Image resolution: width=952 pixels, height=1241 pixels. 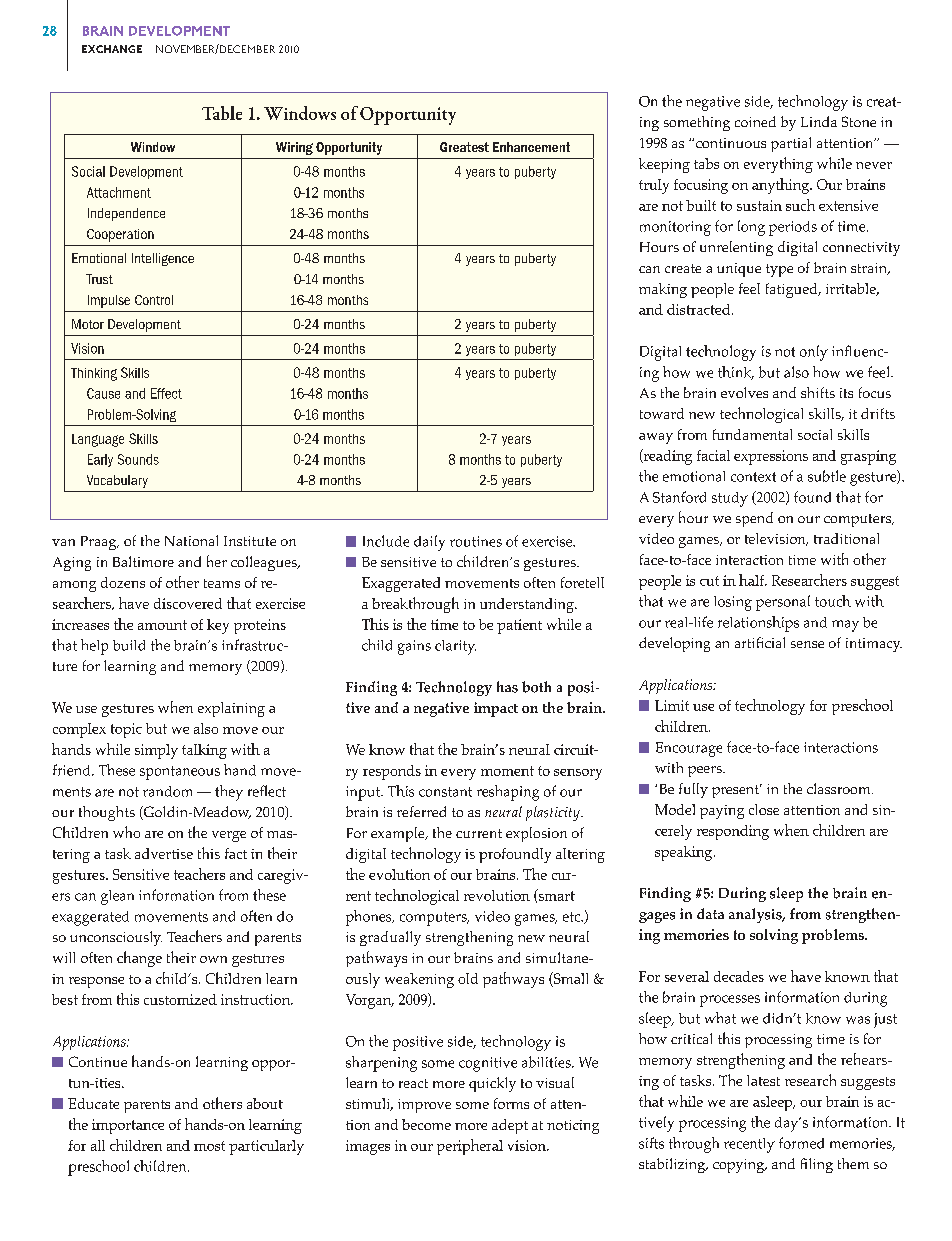 I want to click on formed, so click(x=801, y=1143).
